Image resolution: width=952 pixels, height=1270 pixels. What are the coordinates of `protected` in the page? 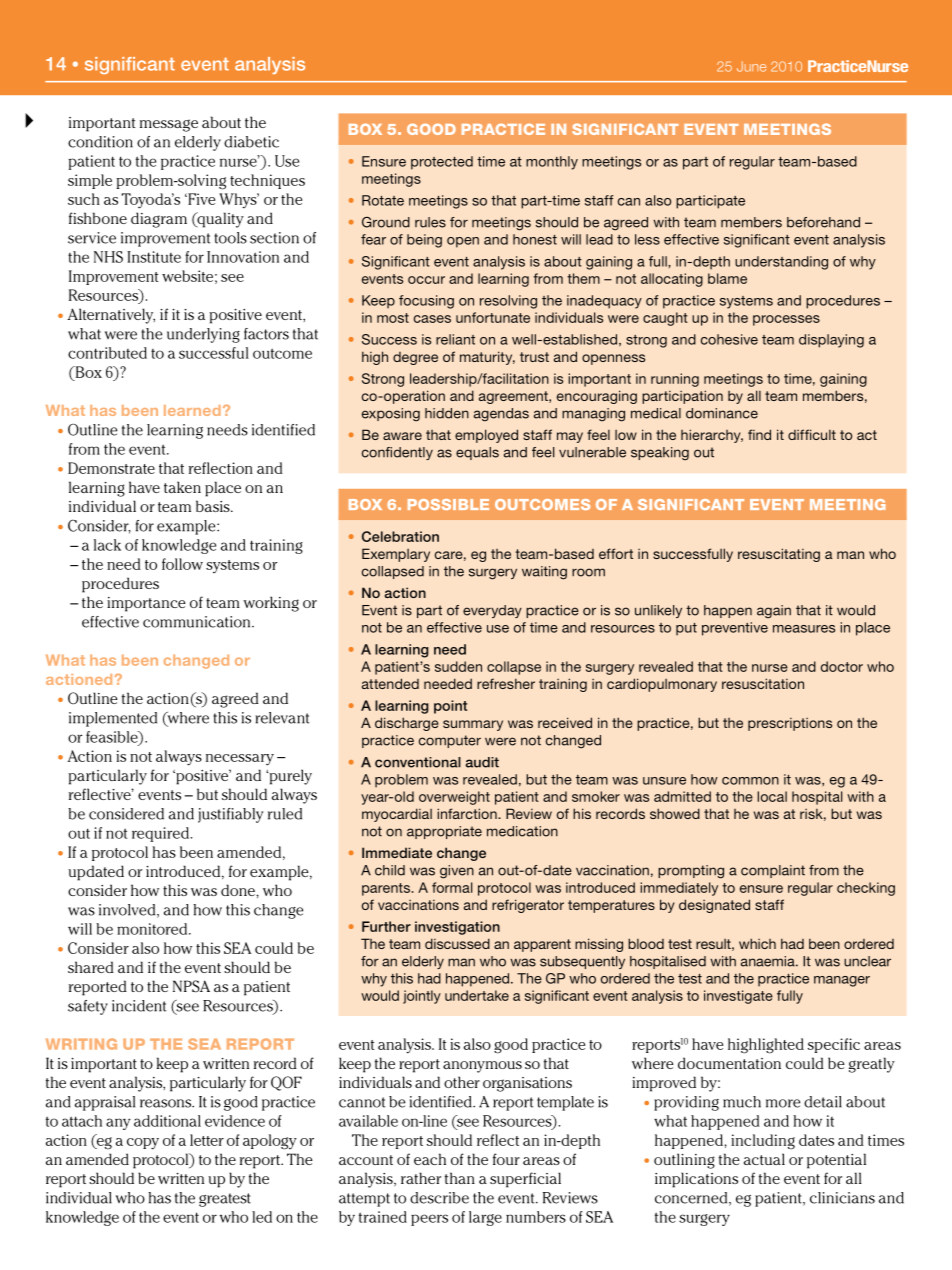 It's located at (442, 163).
